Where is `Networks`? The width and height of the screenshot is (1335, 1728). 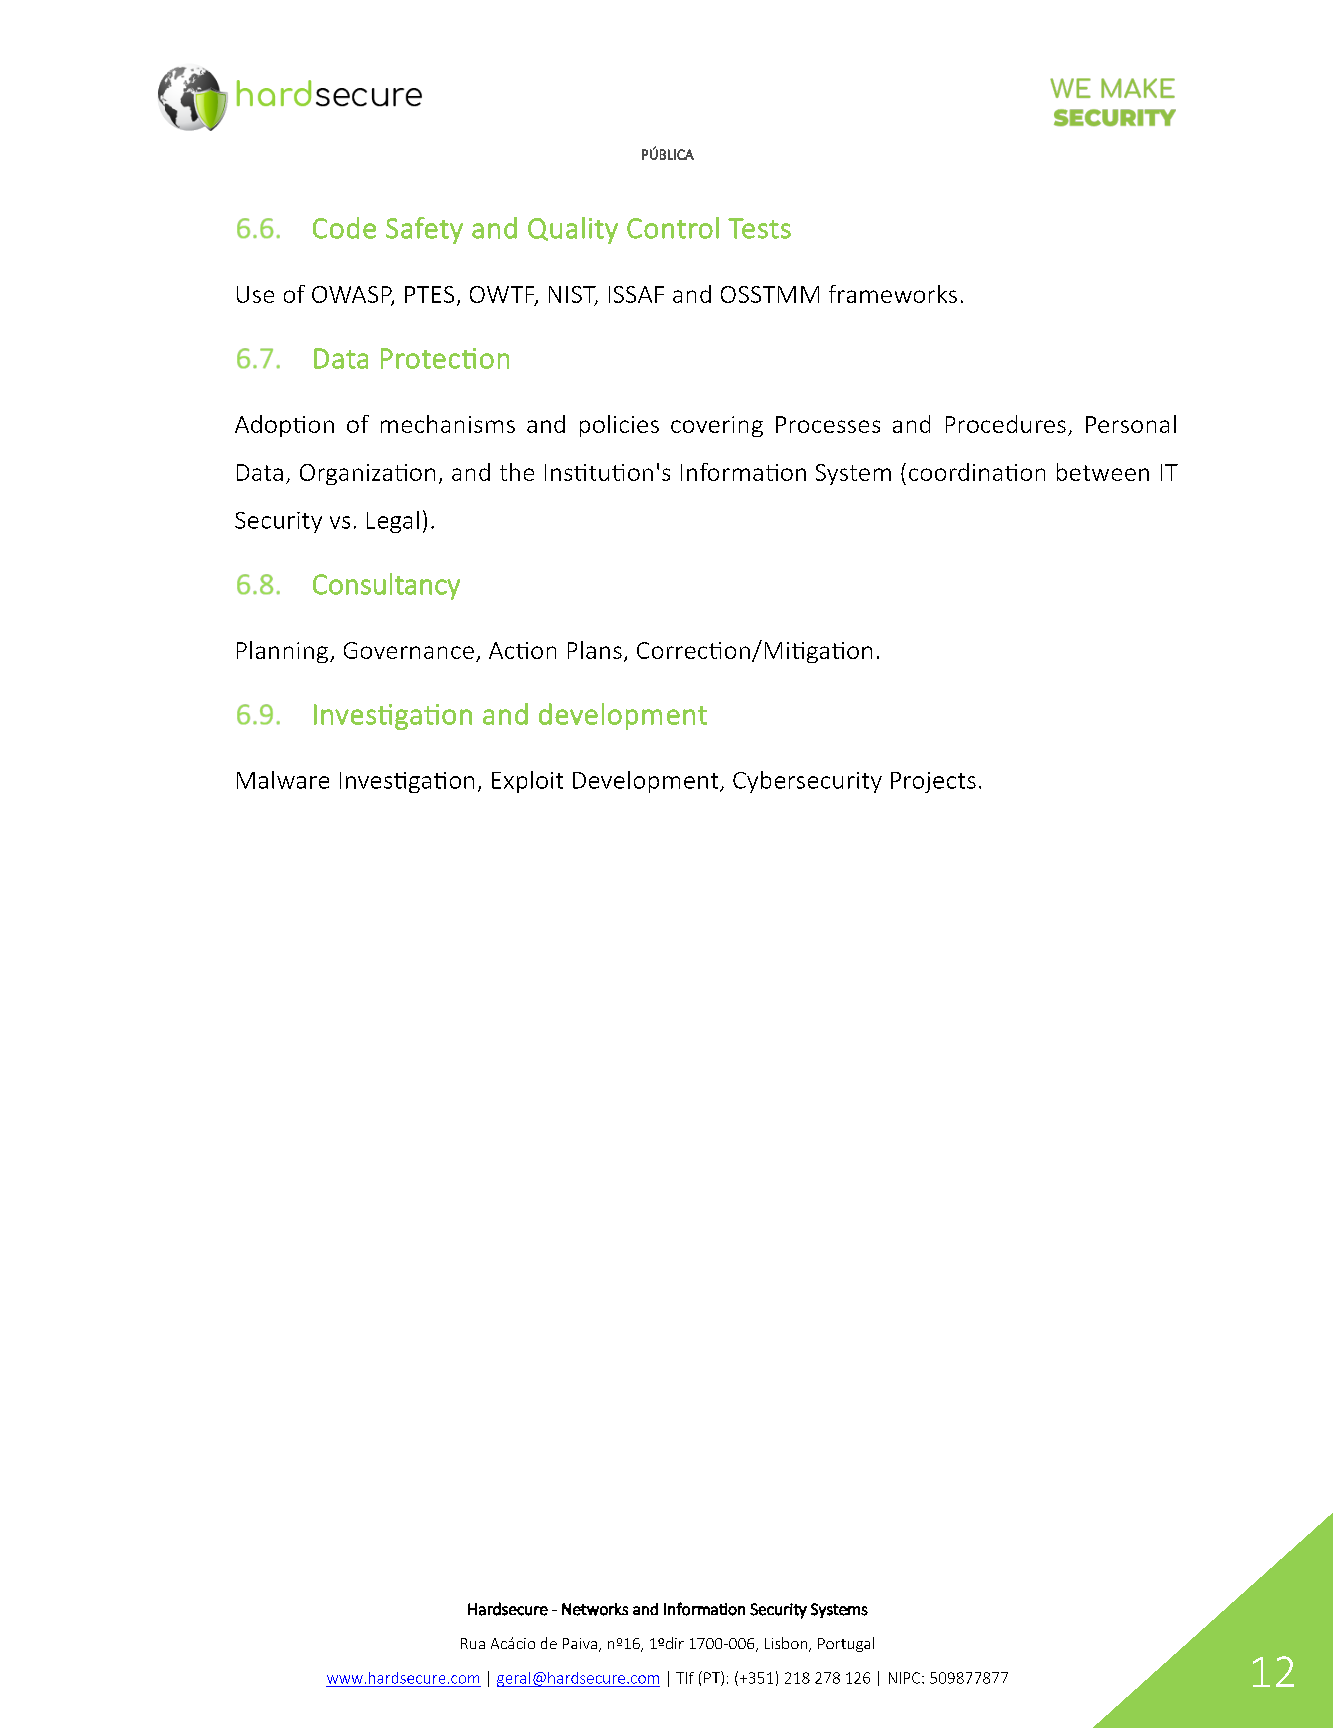 Networks is located at coordinates (595, 1609).
